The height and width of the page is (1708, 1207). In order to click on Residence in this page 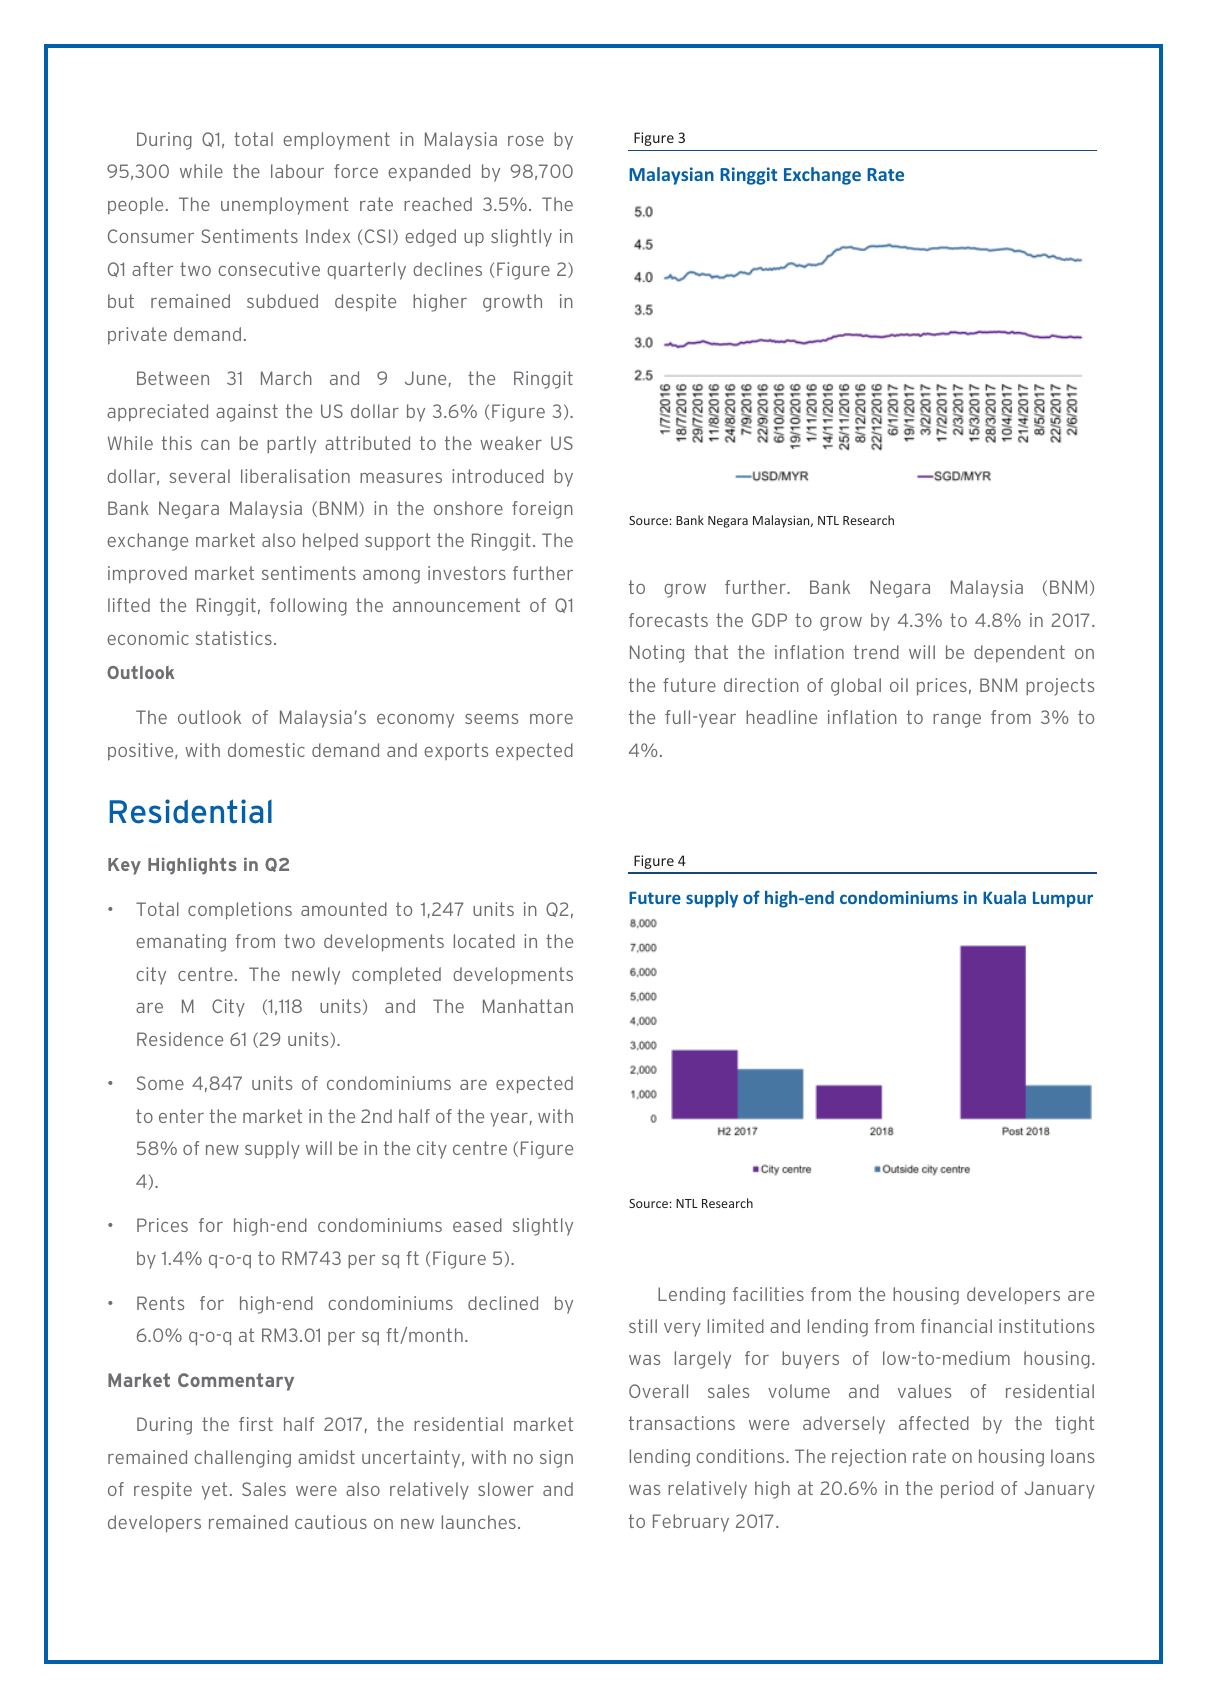, I will do `click(180, 1039)`.
